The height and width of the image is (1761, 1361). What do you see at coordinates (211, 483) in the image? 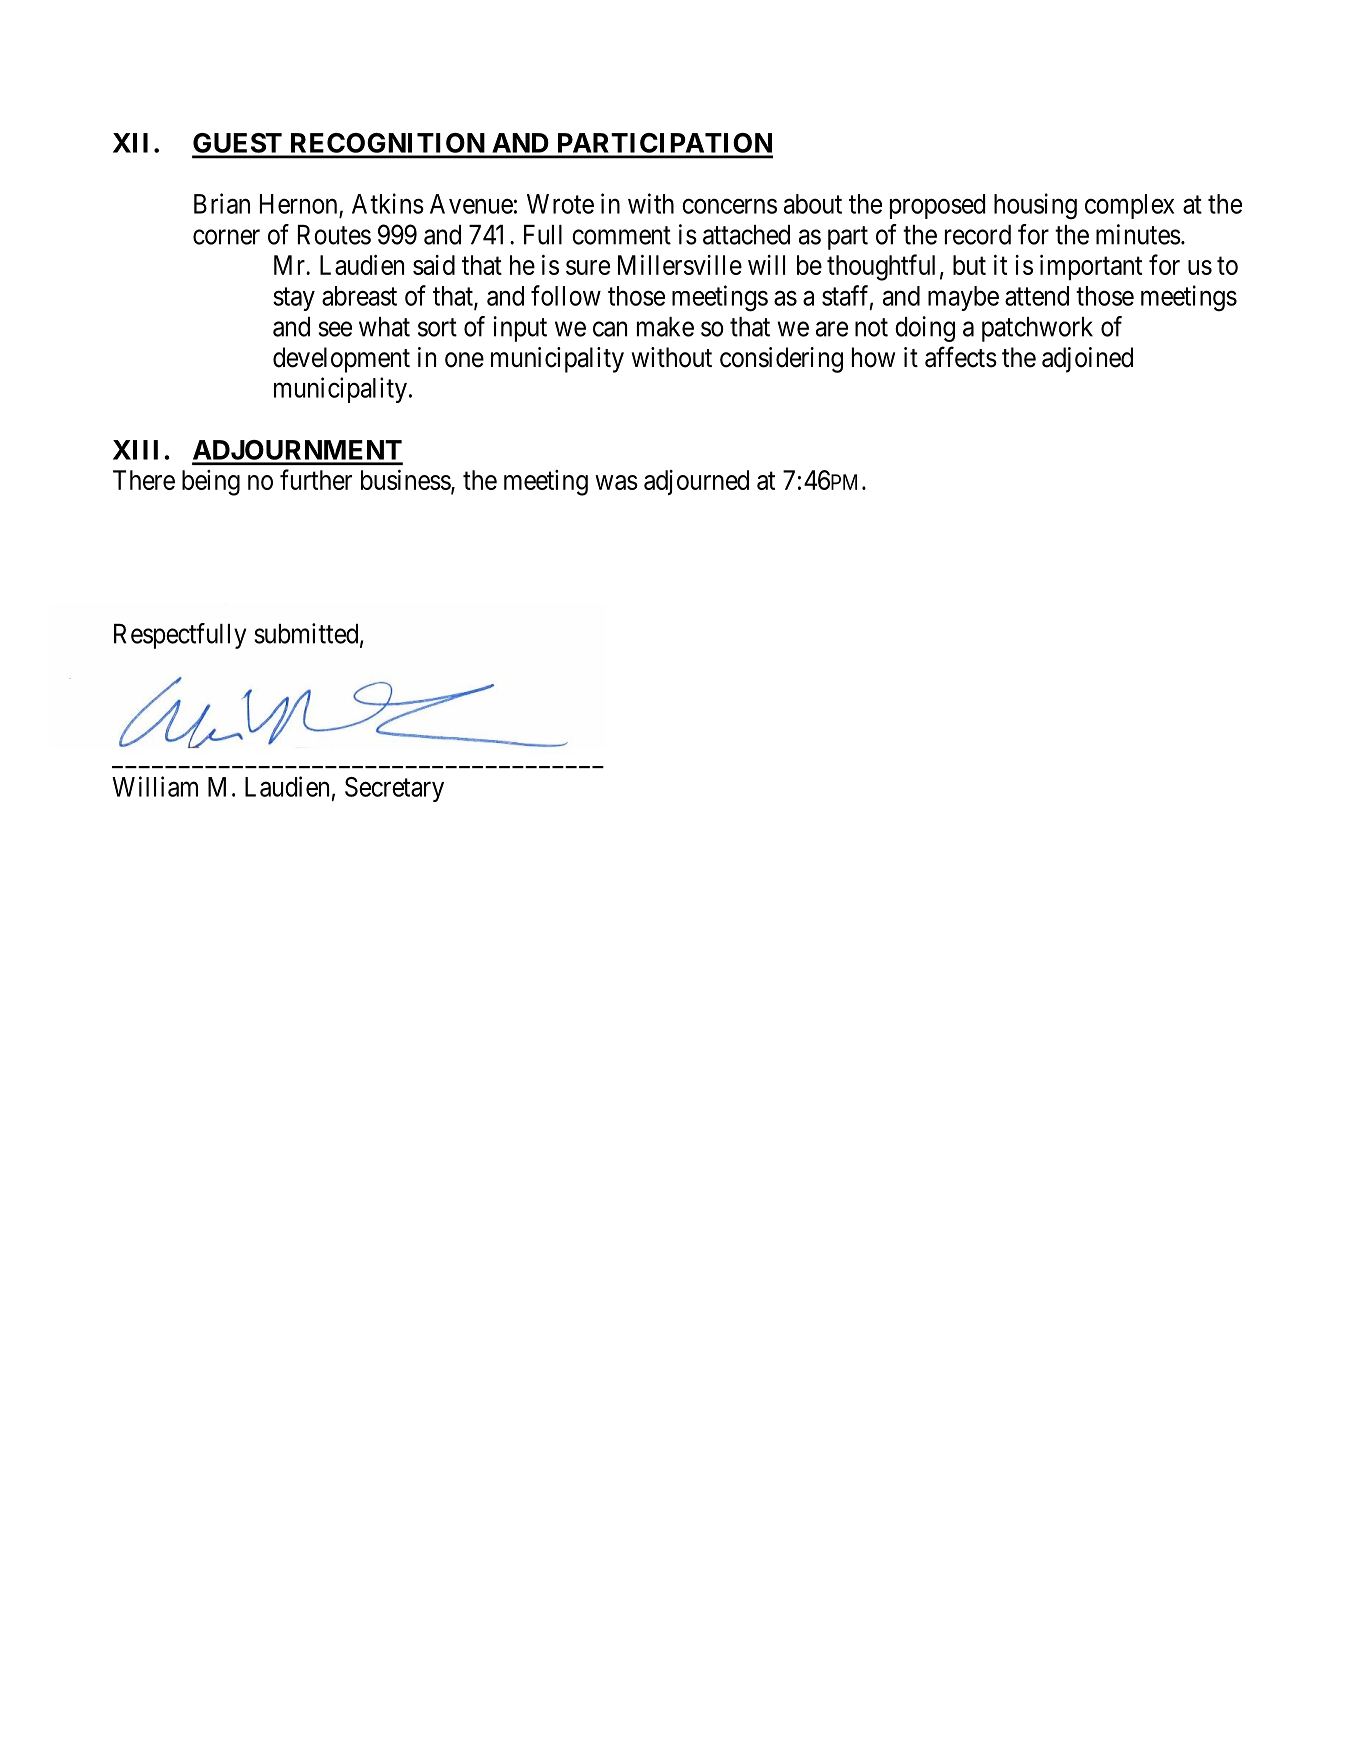
I see `being` at bounding box center [211, 483].
